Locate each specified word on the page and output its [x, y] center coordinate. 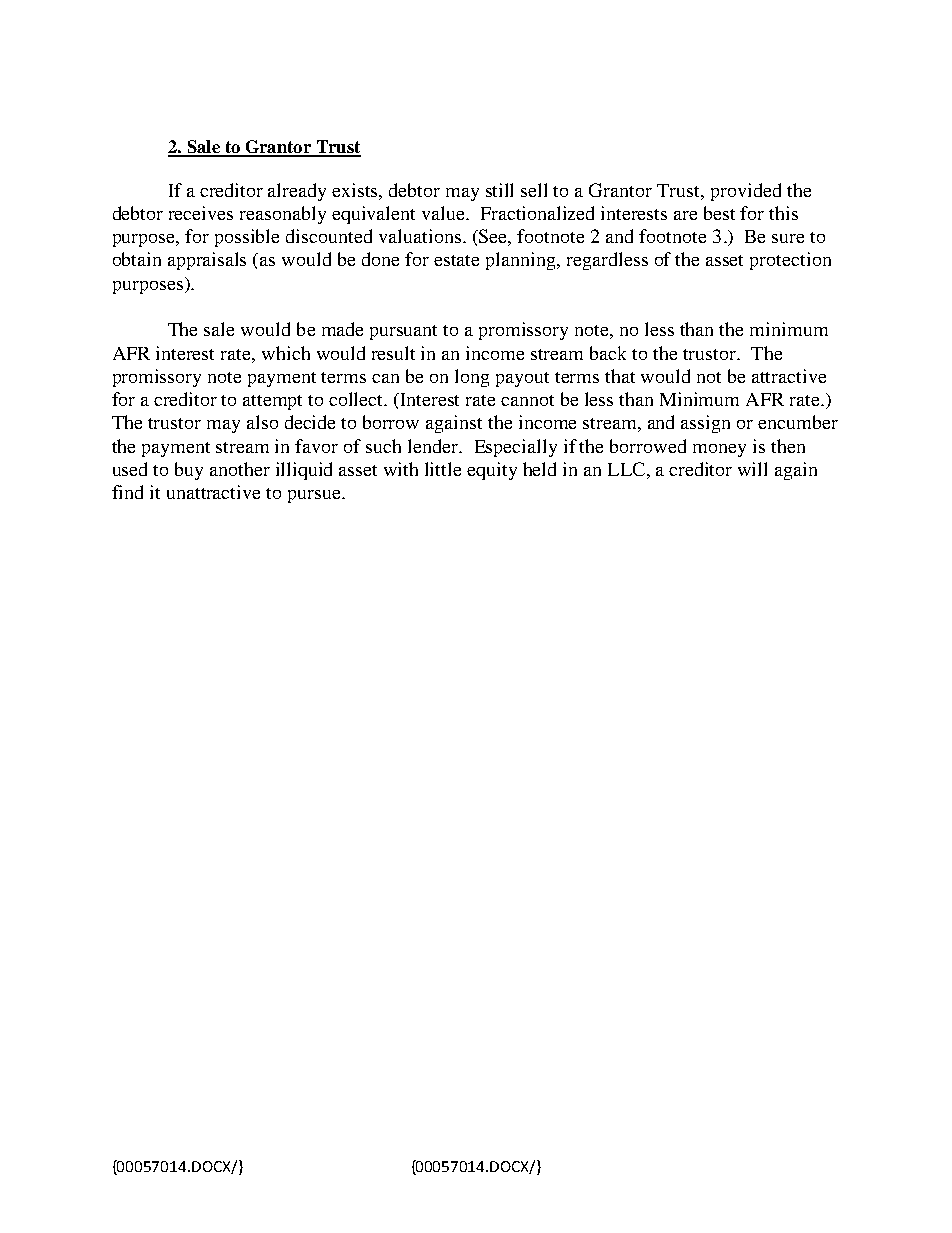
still [499, 190]
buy [189, 471]
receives [201, 213]
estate [456, 260]
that [620, 376]
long [472, 378]
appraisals [207, 261]
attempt [272, 402]
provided [746, 192]
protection [790, 261]
